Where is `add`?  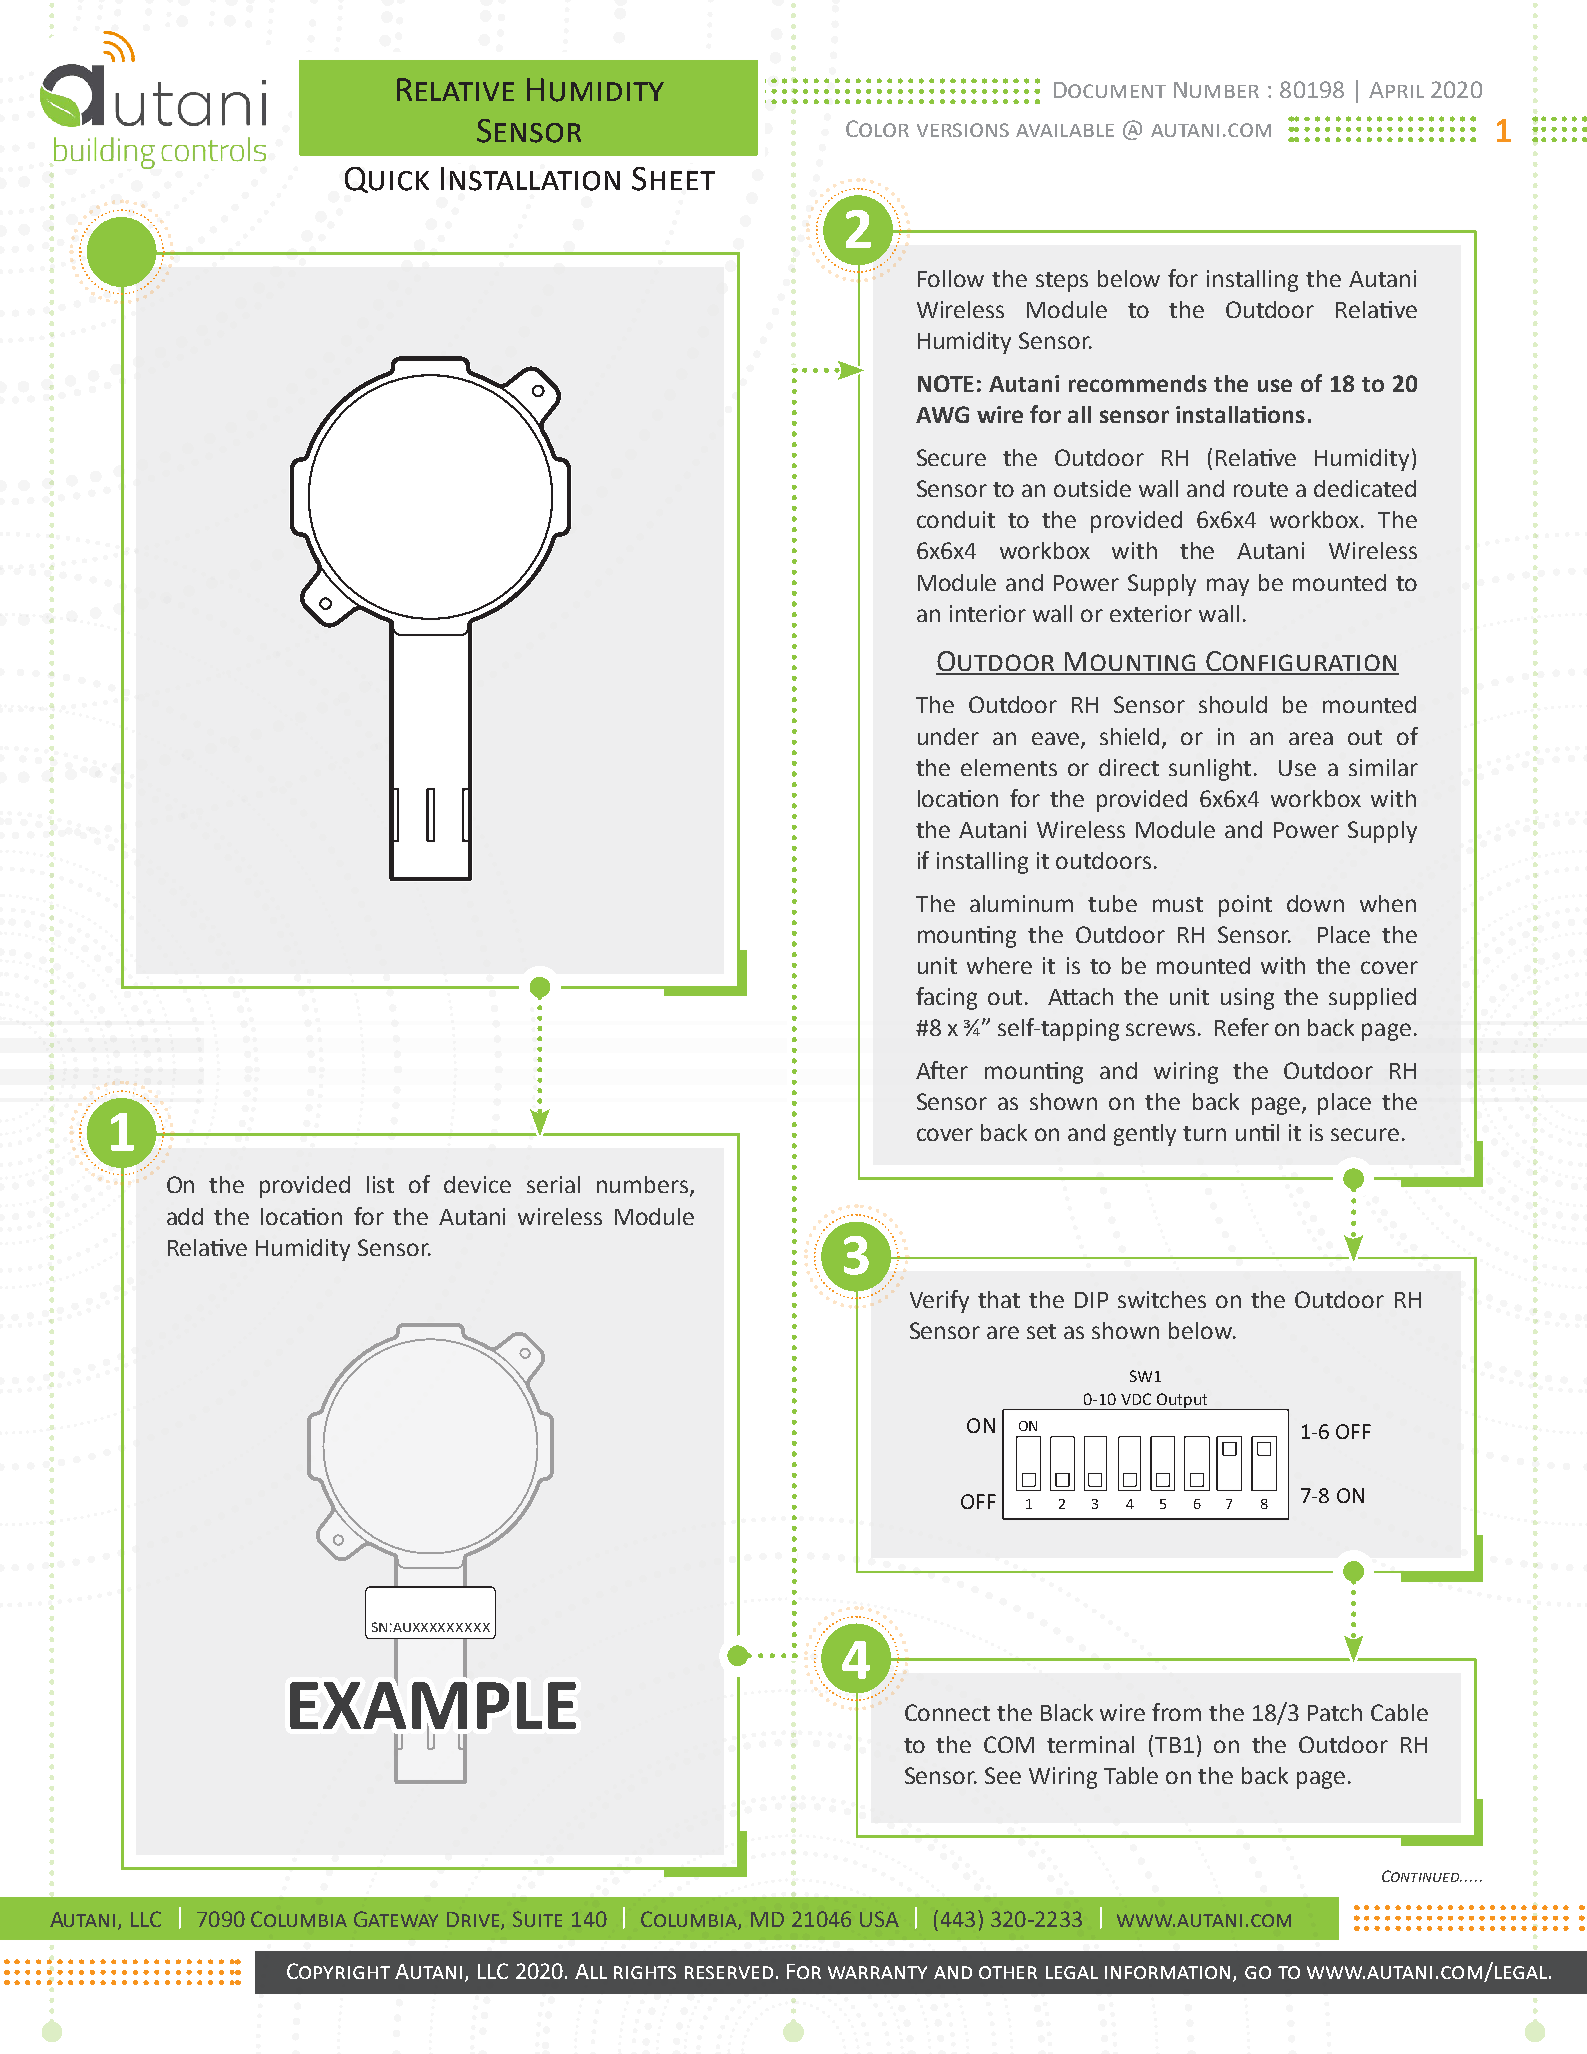 add is located at coordinates (185, 1216).
